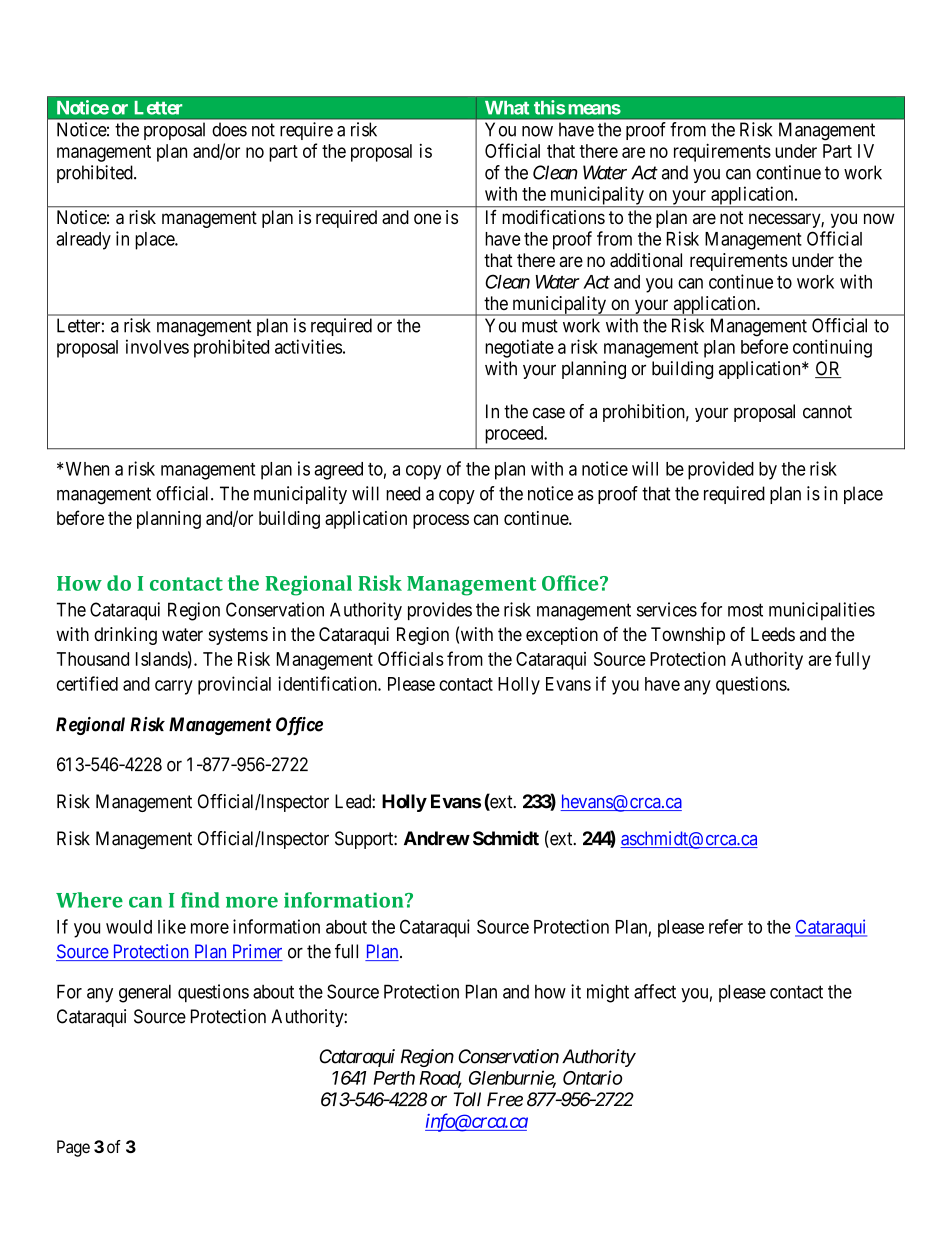  I want to click on provided, so click(721, 470).
